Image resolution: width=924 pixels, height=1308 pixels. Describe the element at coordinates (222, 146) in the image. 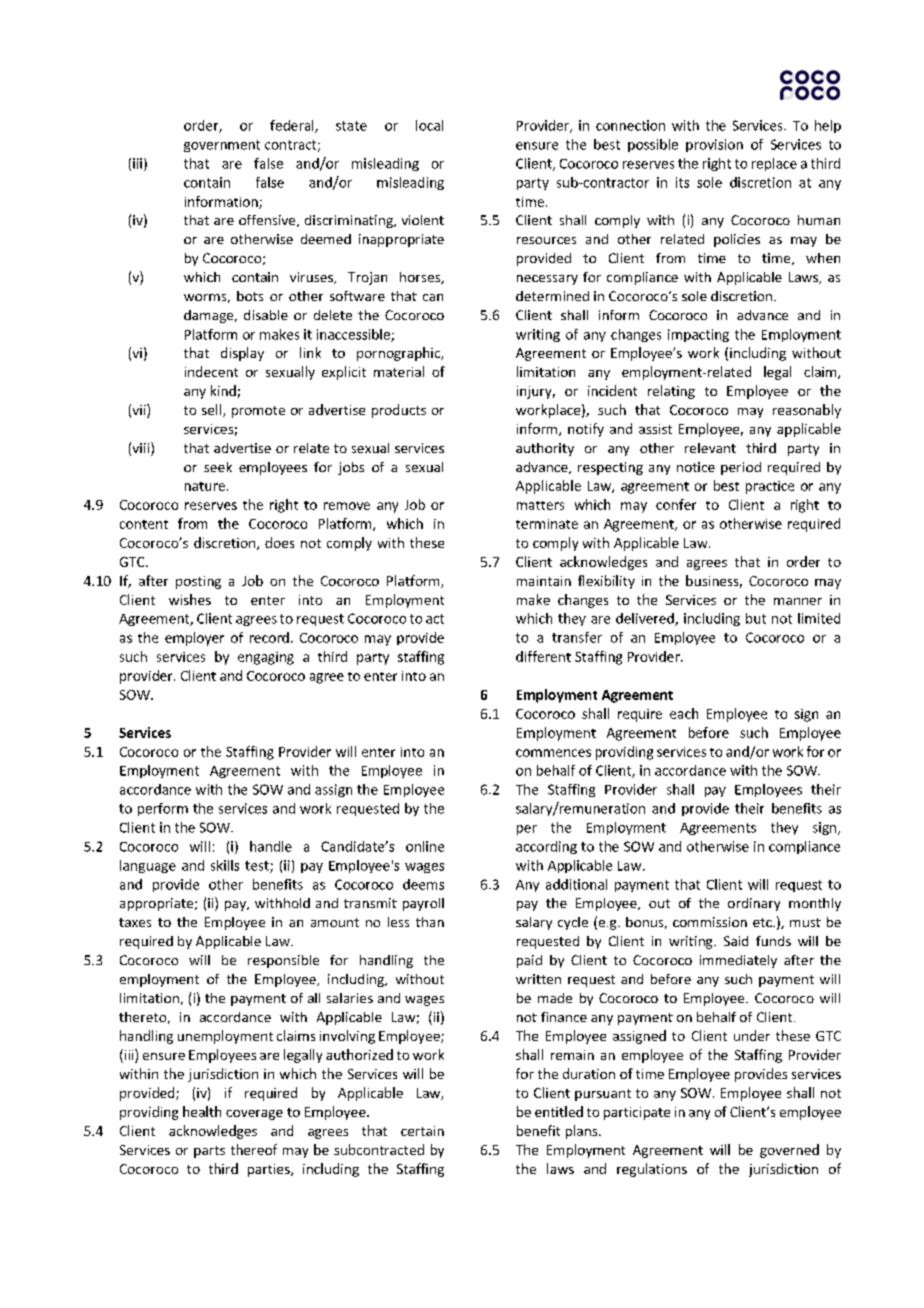

I see `government` at that location.
